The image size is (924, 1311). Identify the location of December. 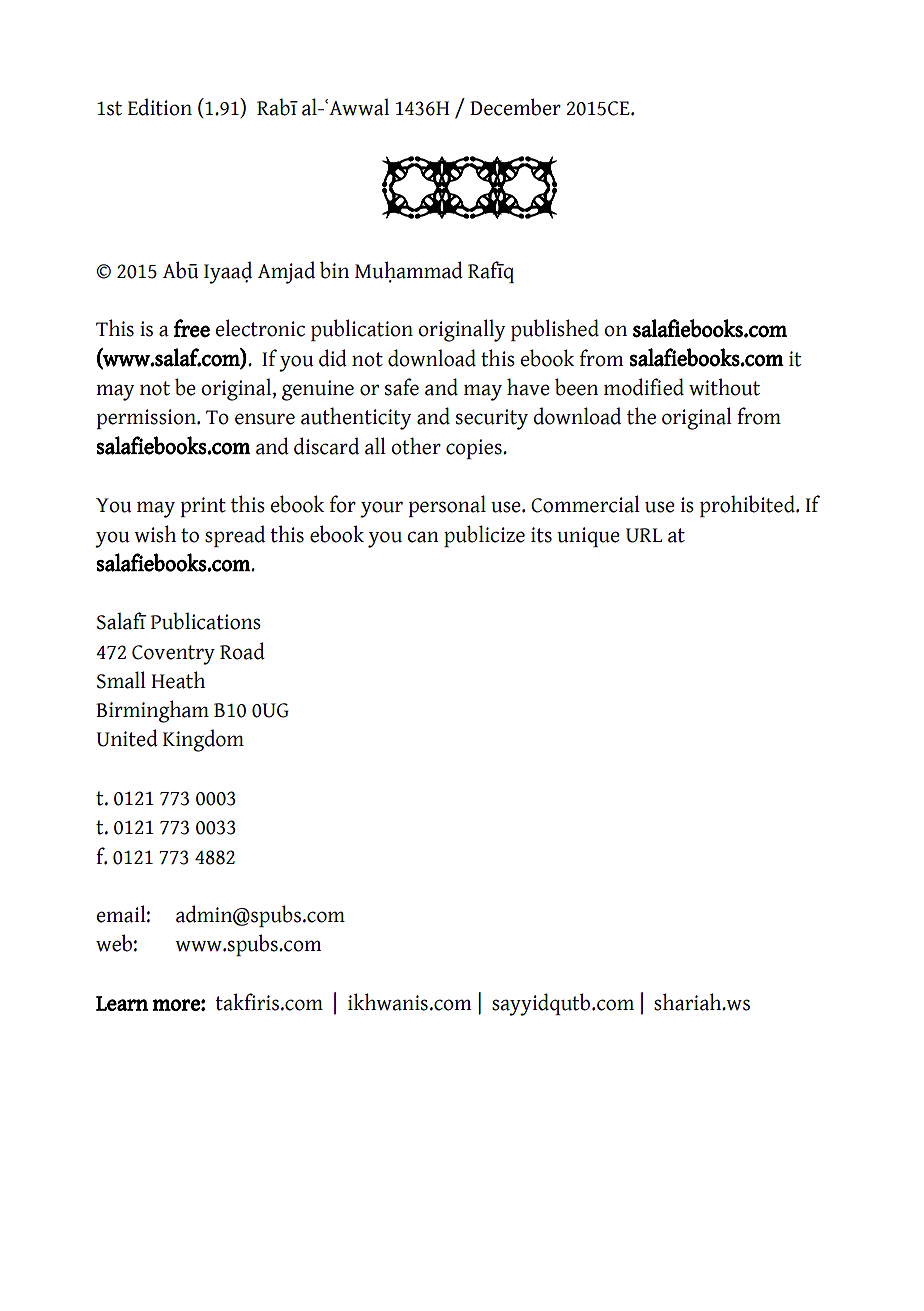
(515, 107).
